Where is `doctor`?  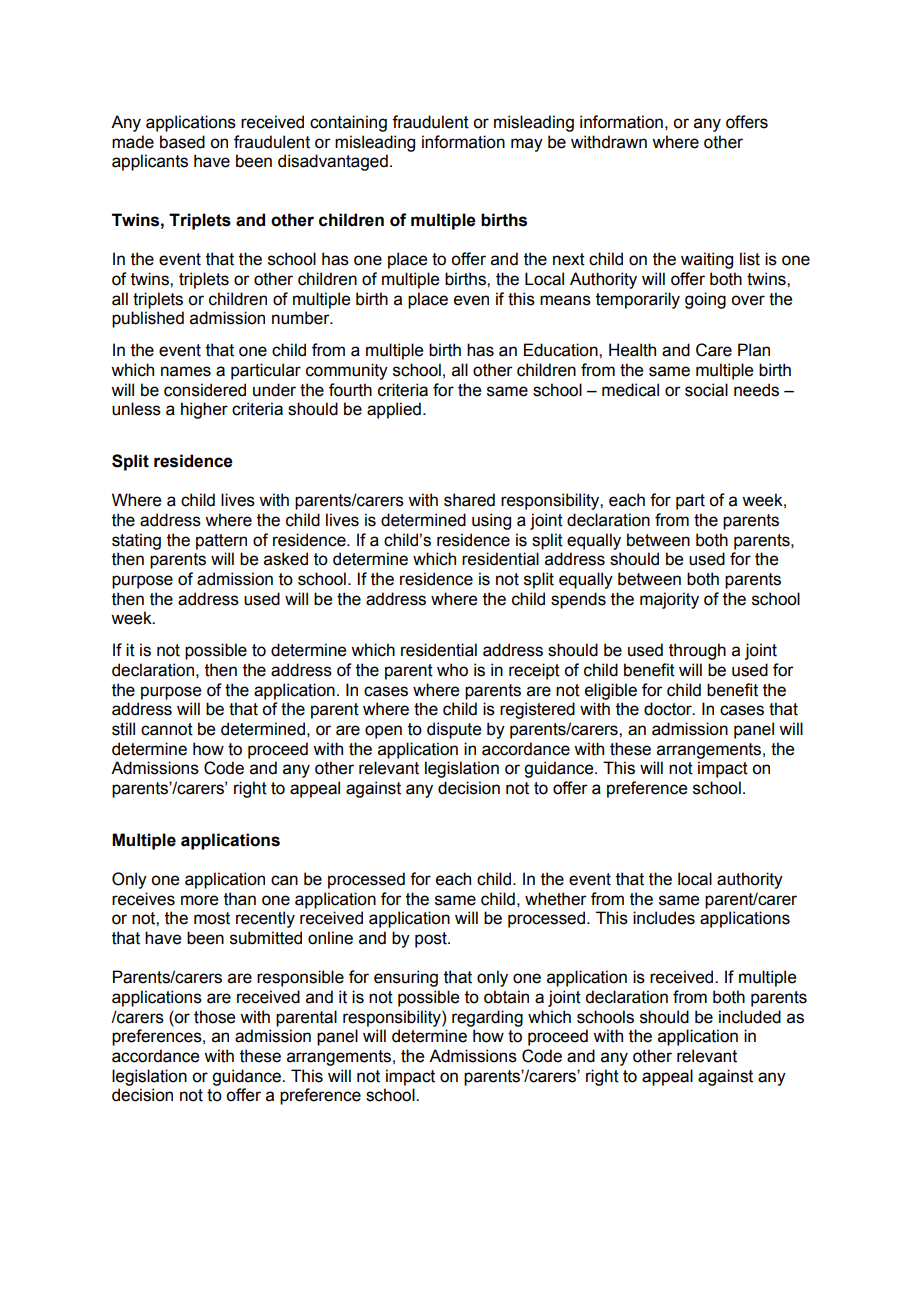 doctor is located at coordinates (669, 709).
